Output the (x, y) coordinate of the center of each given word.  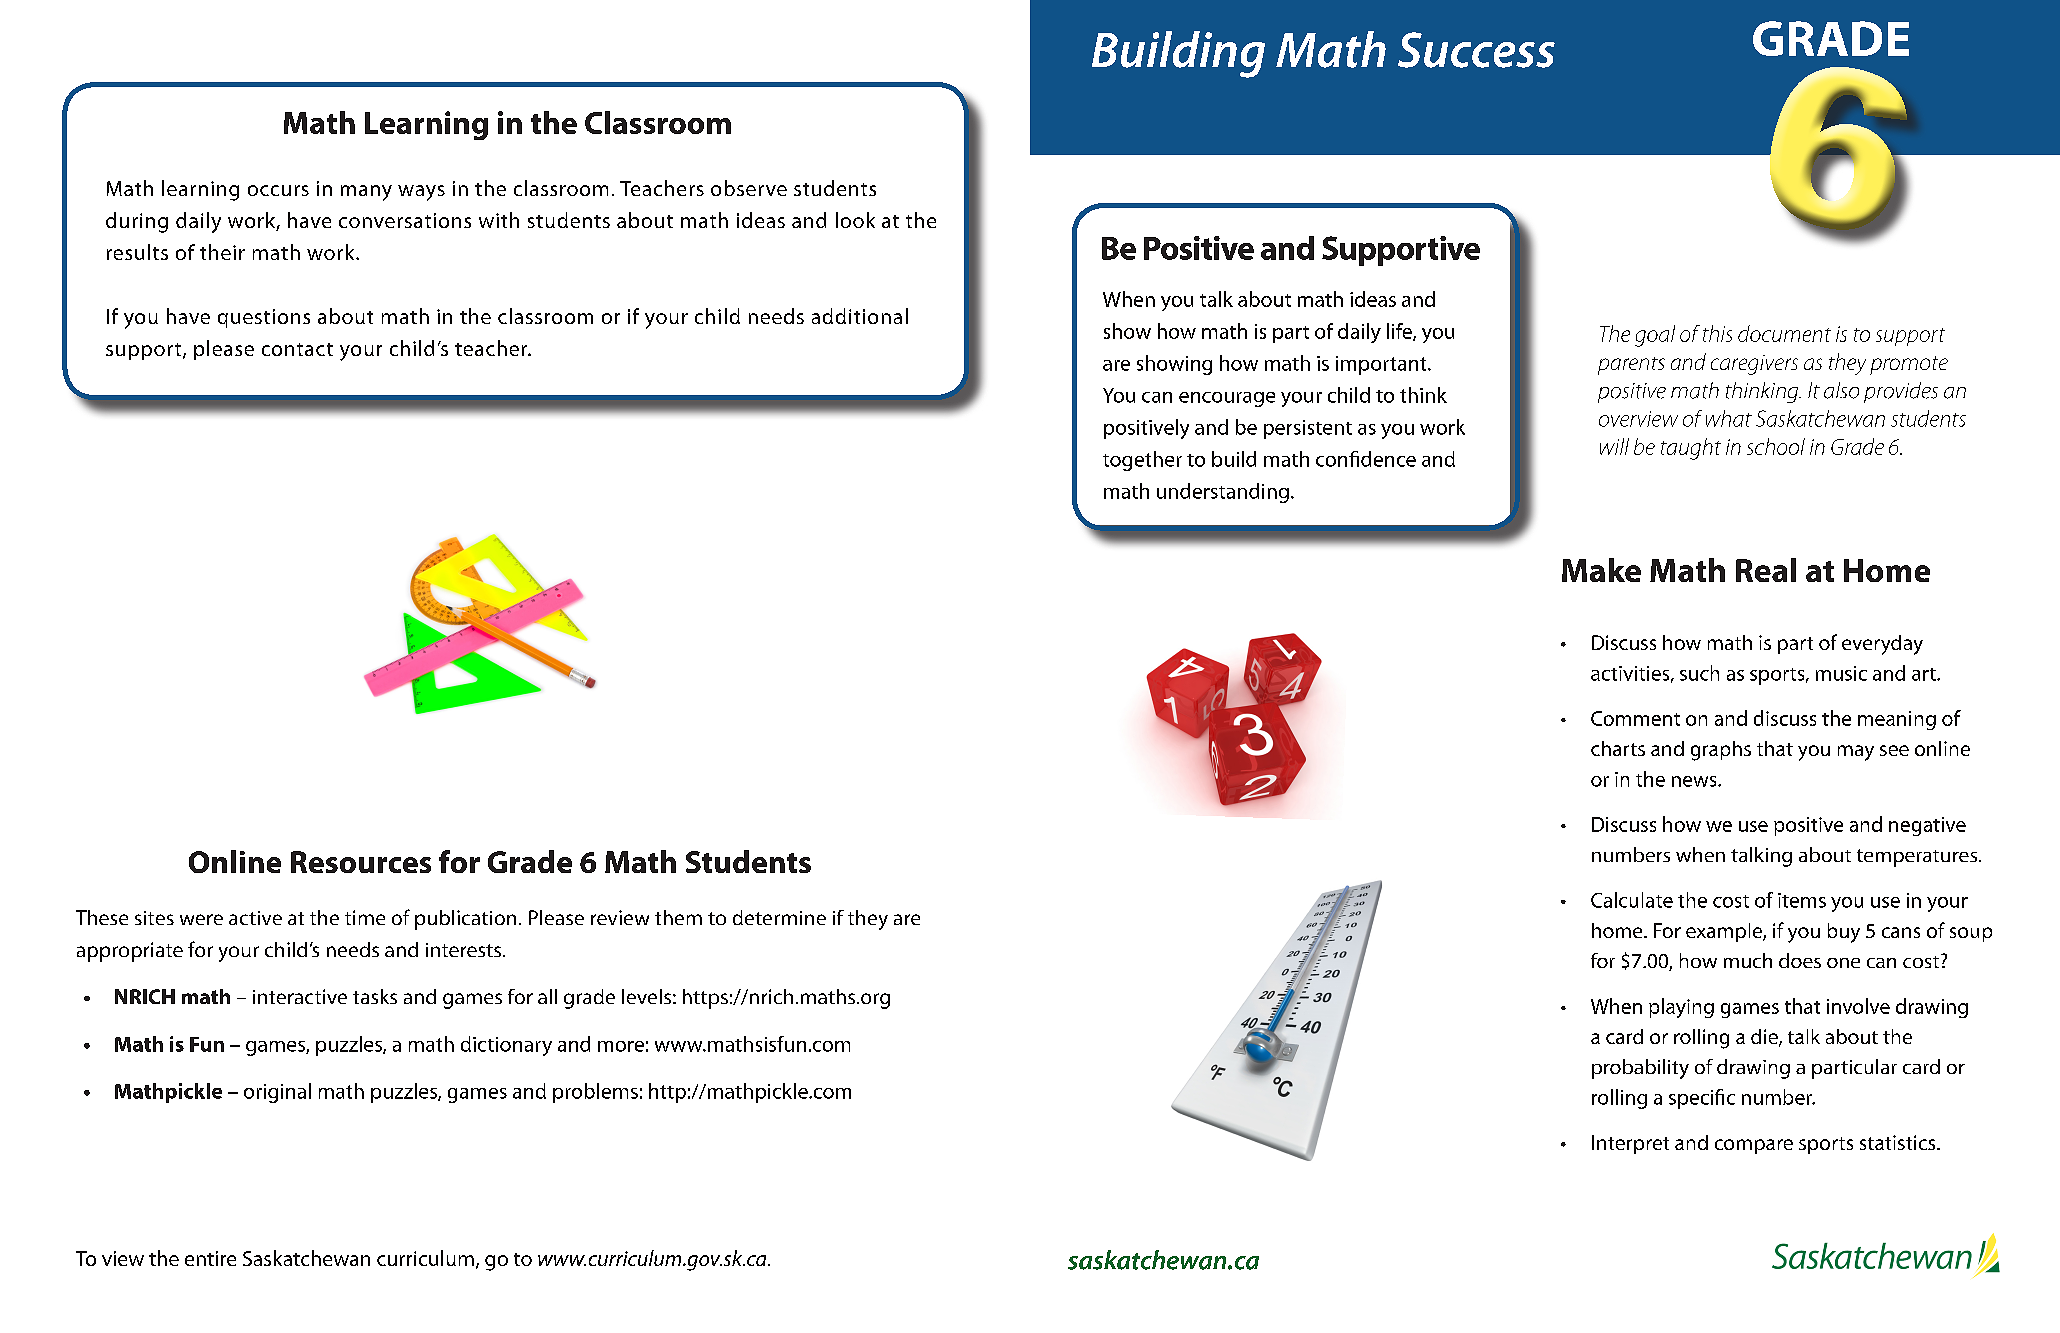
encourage (1227, 399)
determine (779, 917)
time (365, 917)
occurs (278, 190)
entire (210, 1258)
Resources (361, 862)
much (1748, 960)
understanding (1223, 493)
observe (749, 188)
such (1699, 673)
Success (1476, 50)
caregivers (1754, 365)
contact (297, 349)
